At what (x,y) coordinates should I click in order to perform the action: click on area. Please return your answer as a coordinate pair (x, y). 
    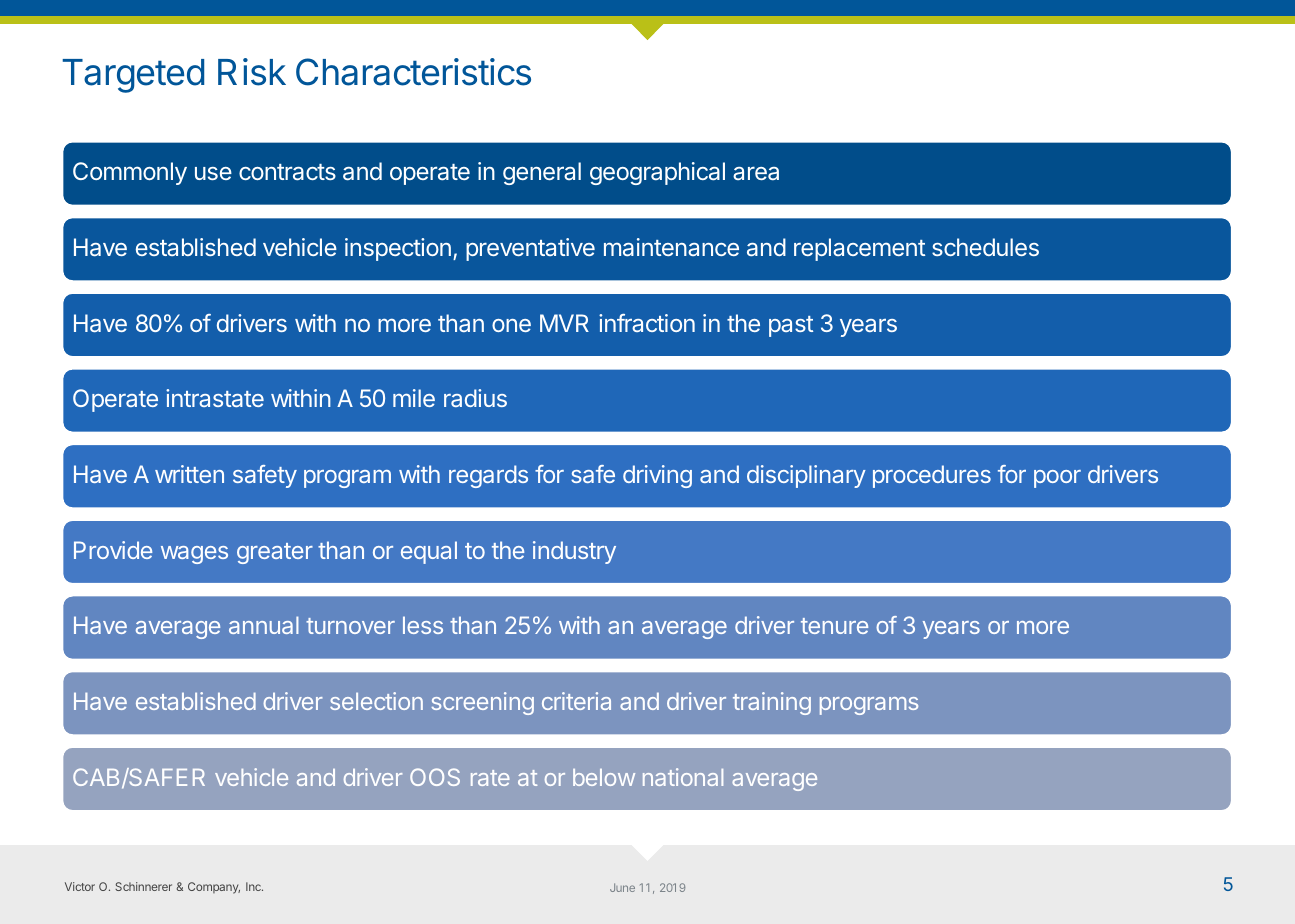
    Looking at the image, I should click on (756, 173).
